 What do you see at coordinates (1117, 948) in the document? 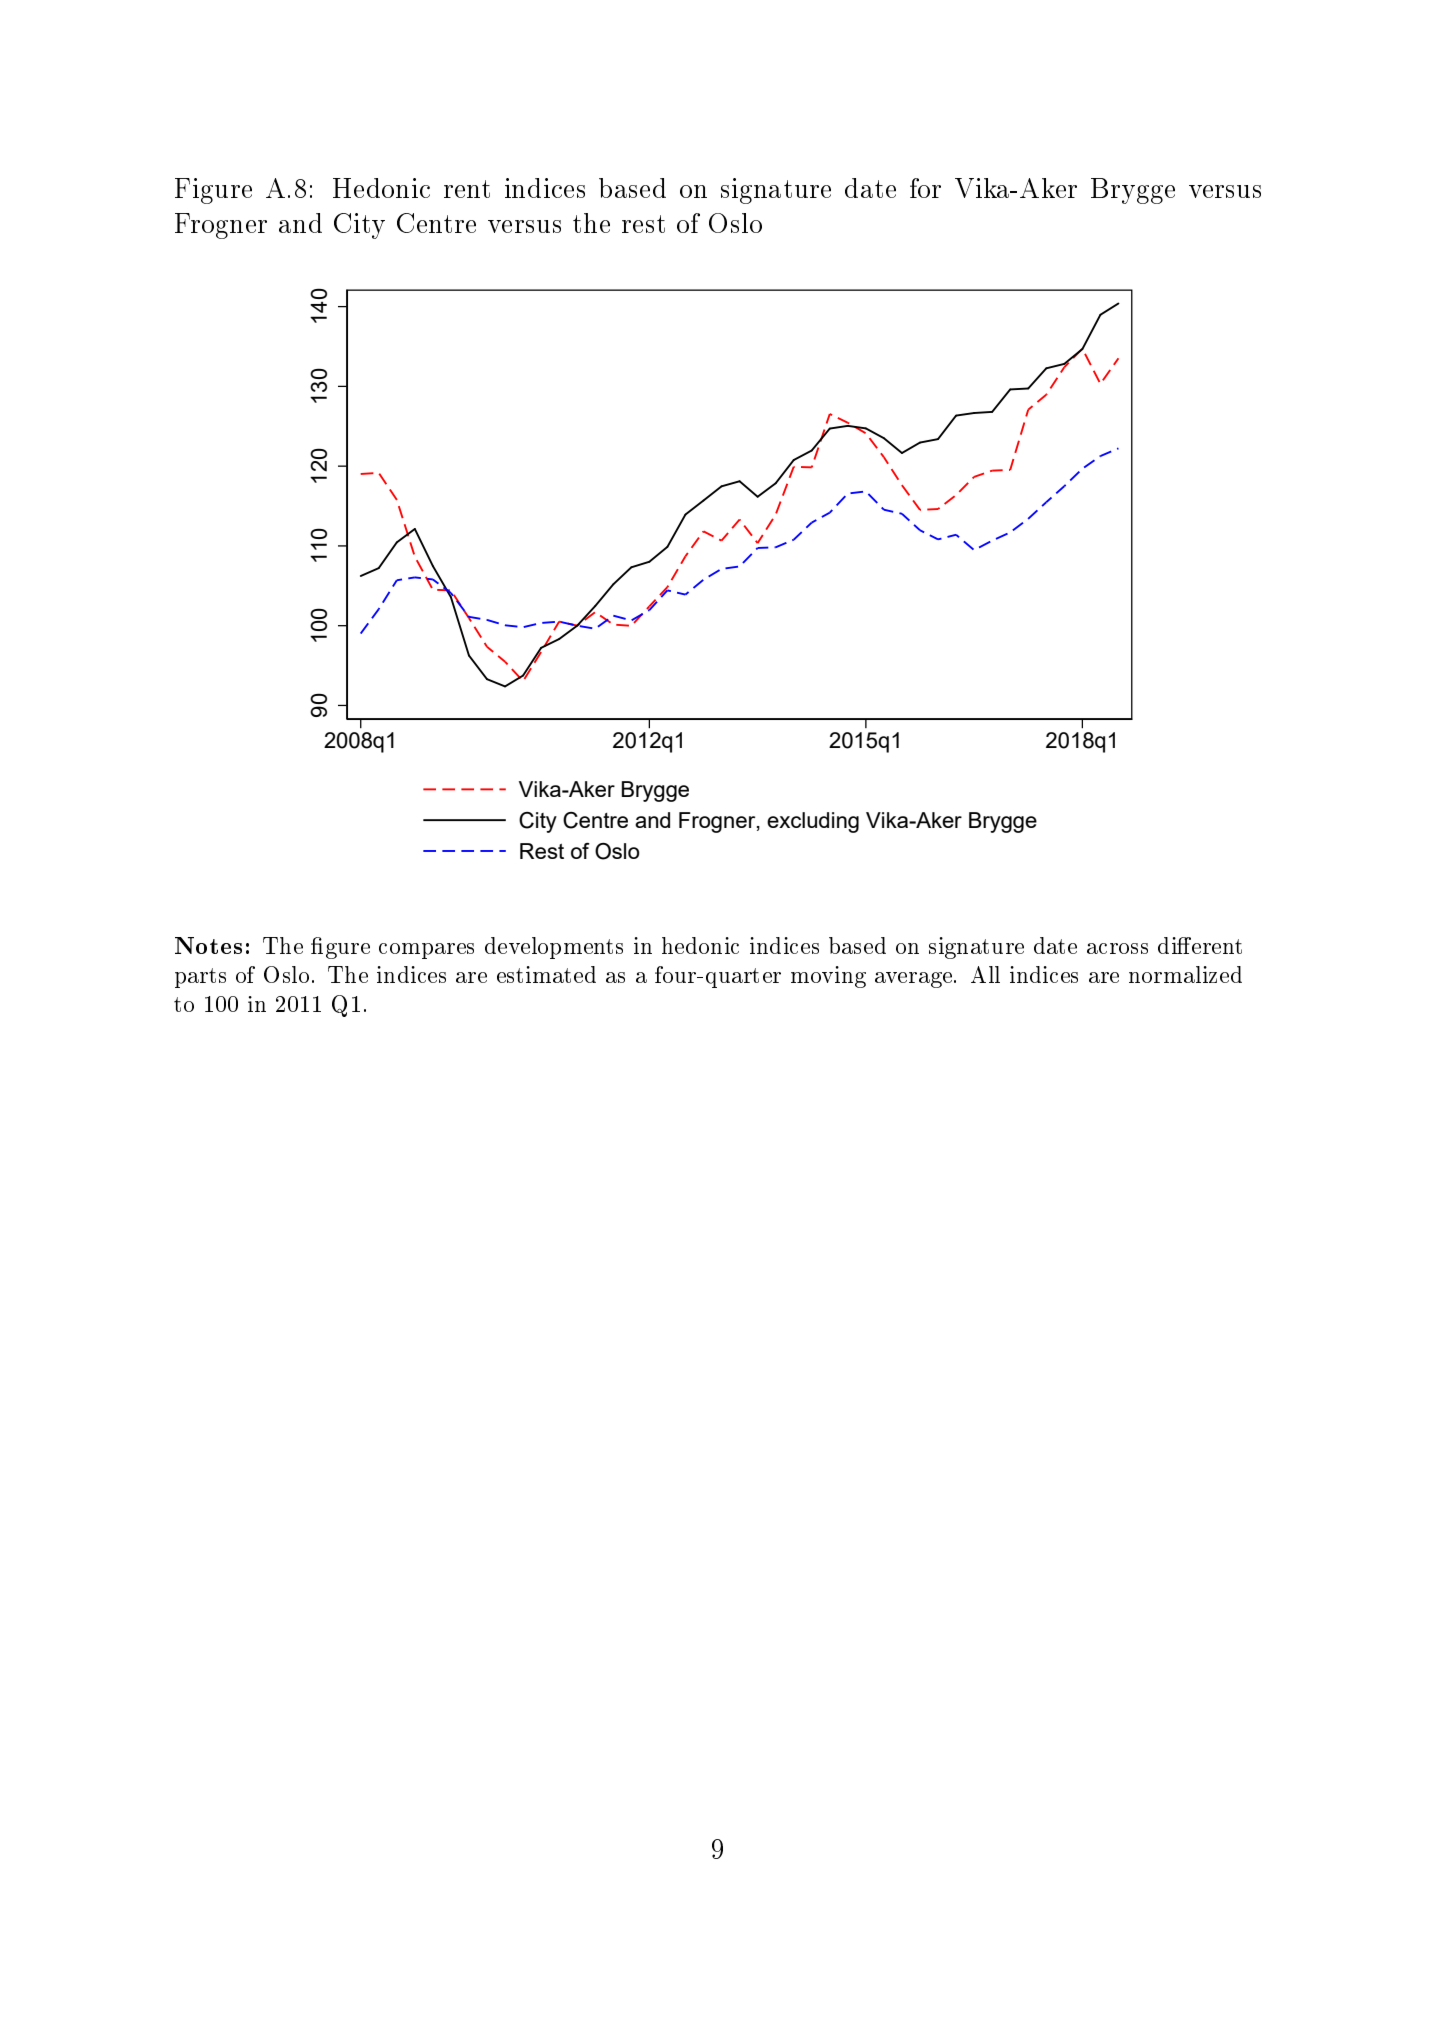
I see `across` at bounding box center [1117, 948].
